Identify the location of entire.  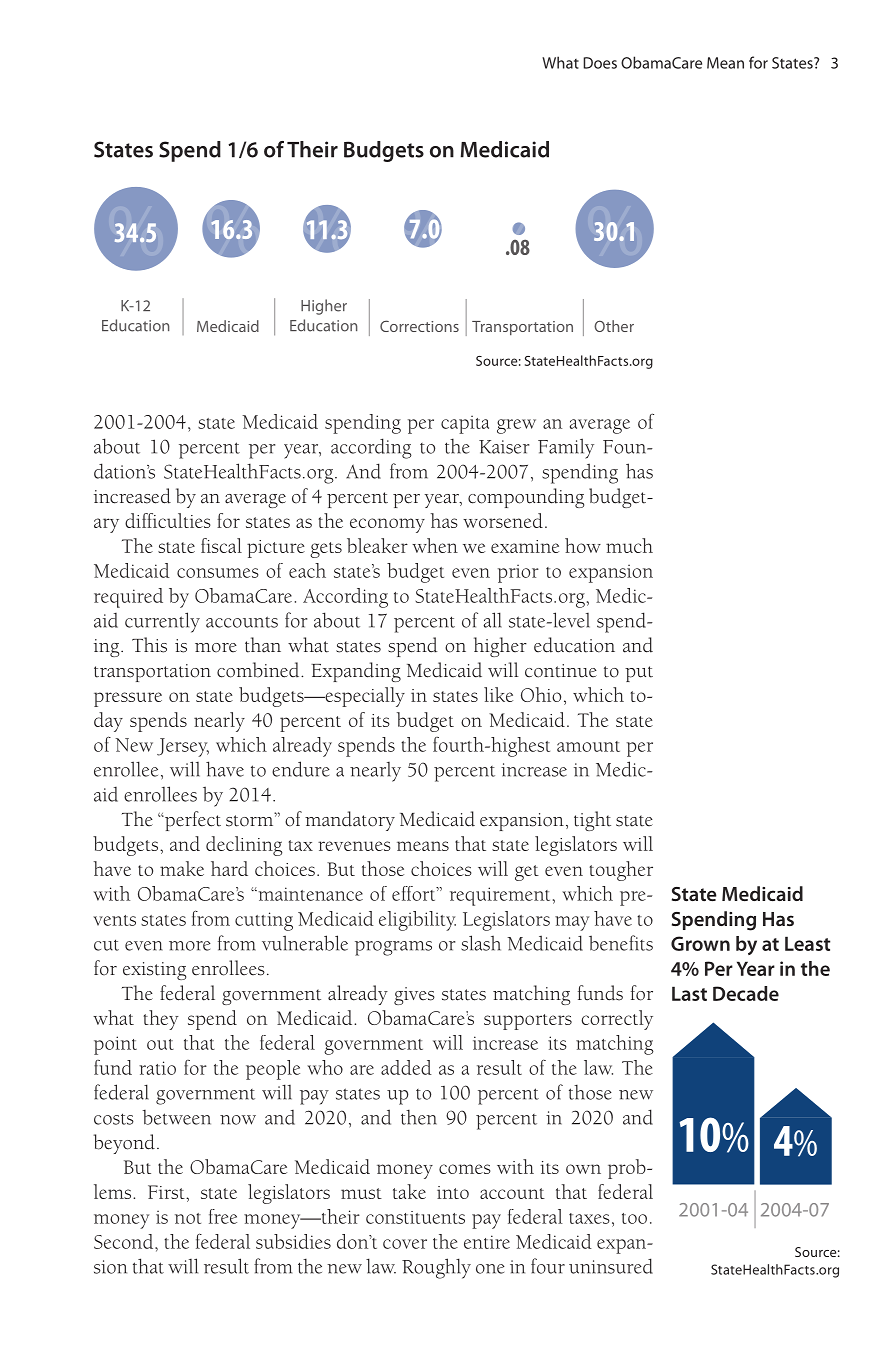
(487, 1242).
